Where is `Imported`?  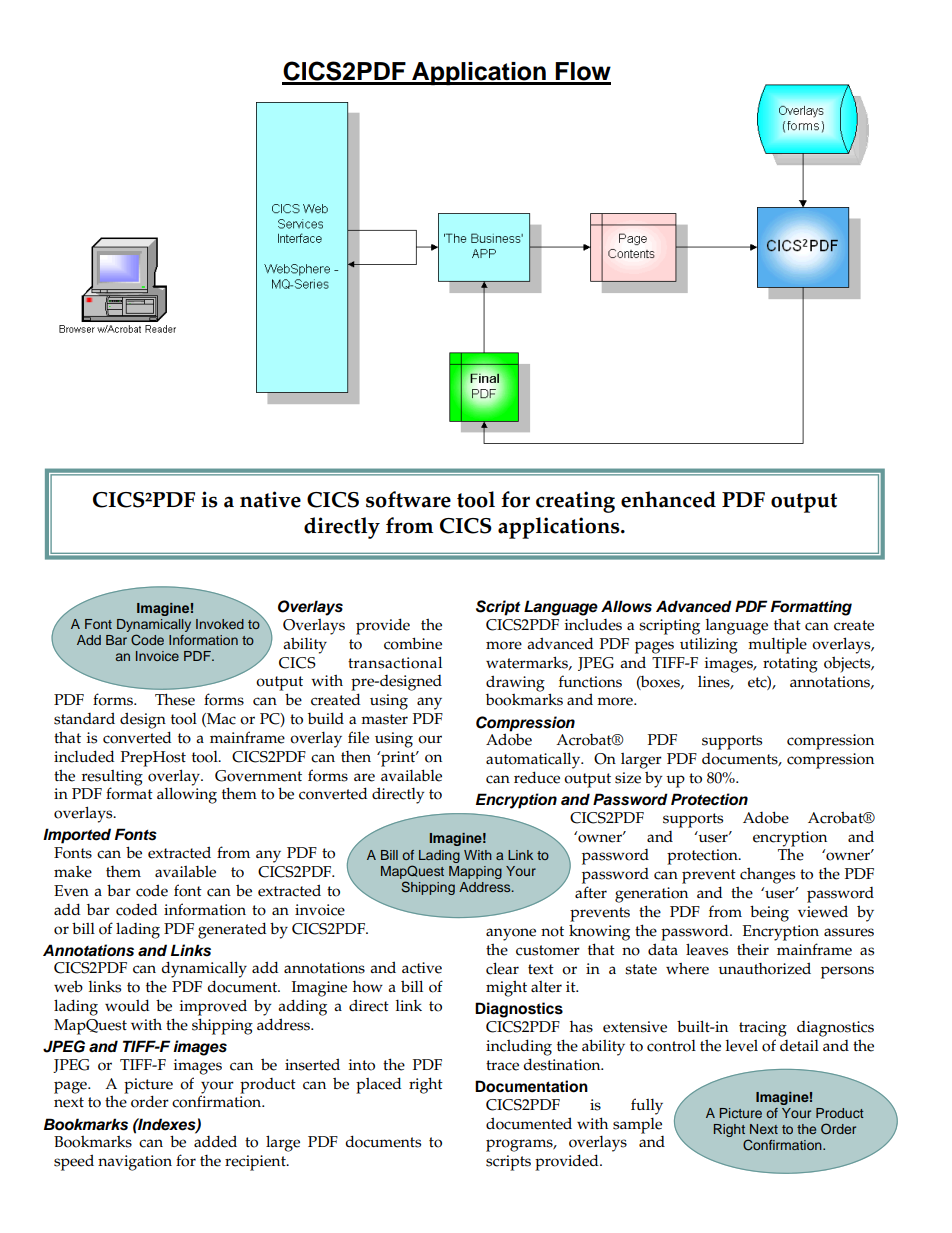 Imported is located at coordinates (77, 836).
